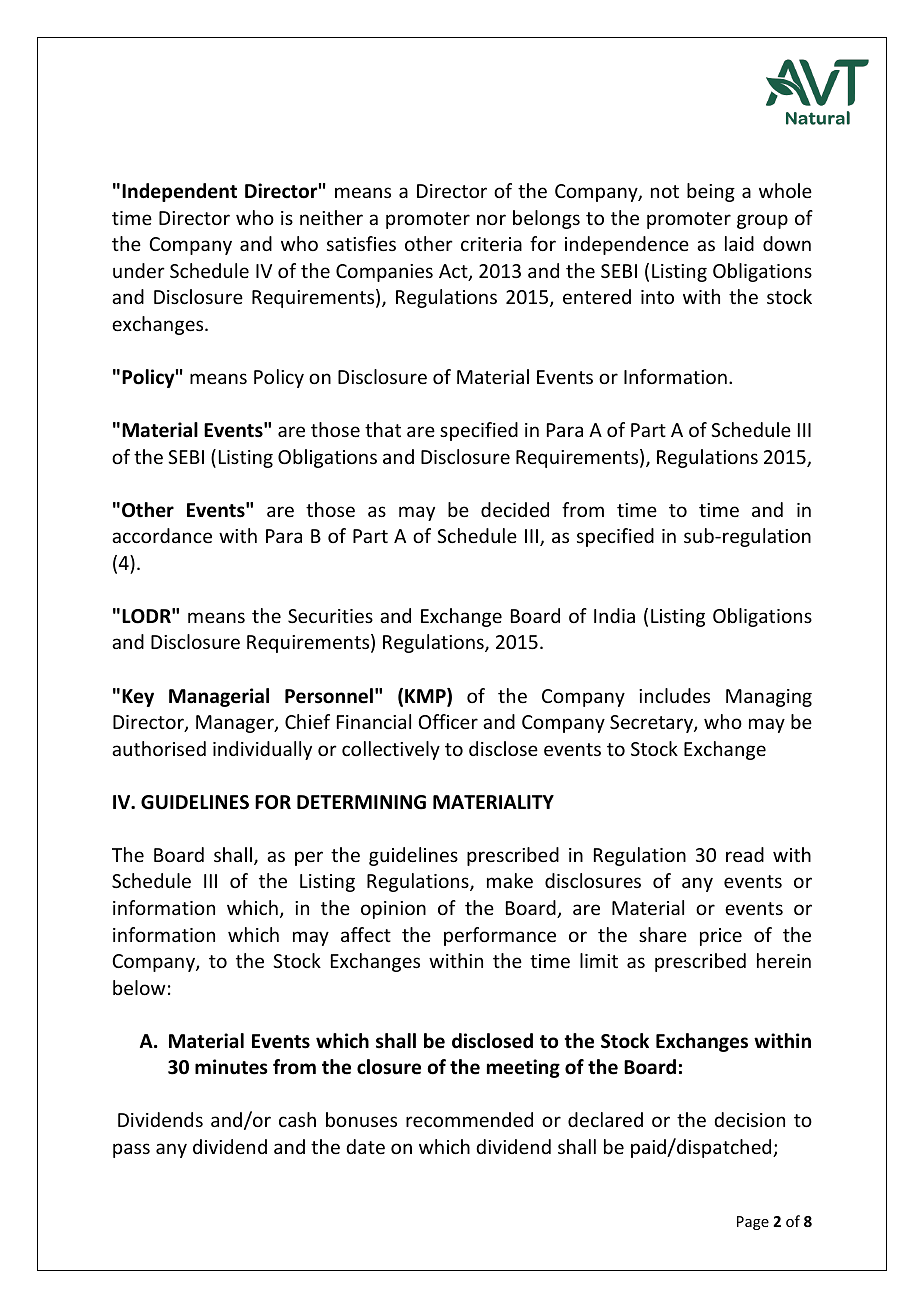 This image has width=924, height=1308. I want to click on Independent, so click(179, 192).
